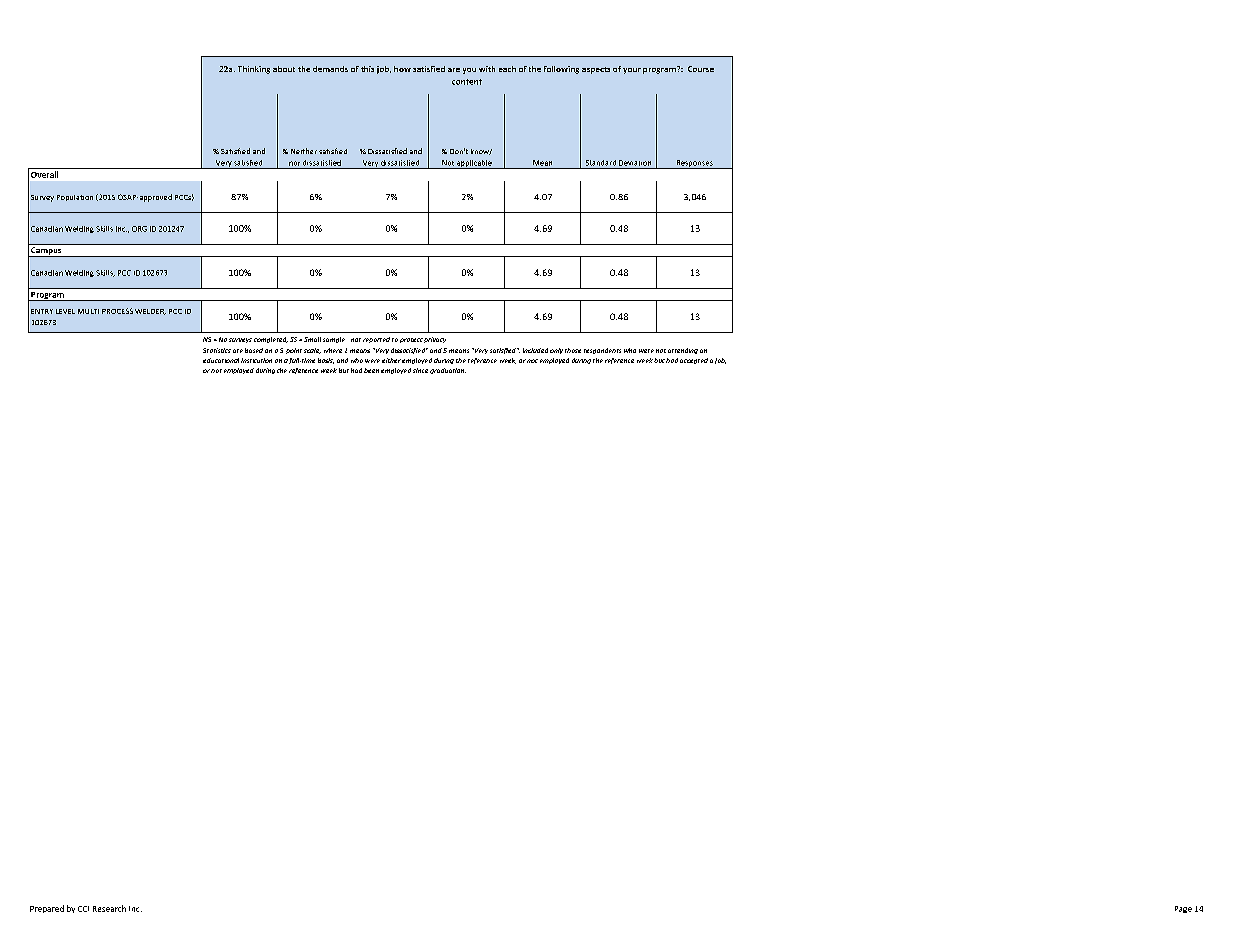  What do you see at coordinates (602, 351) in the screenshot?
I see `respondents` at bounding box center [602, 351].
